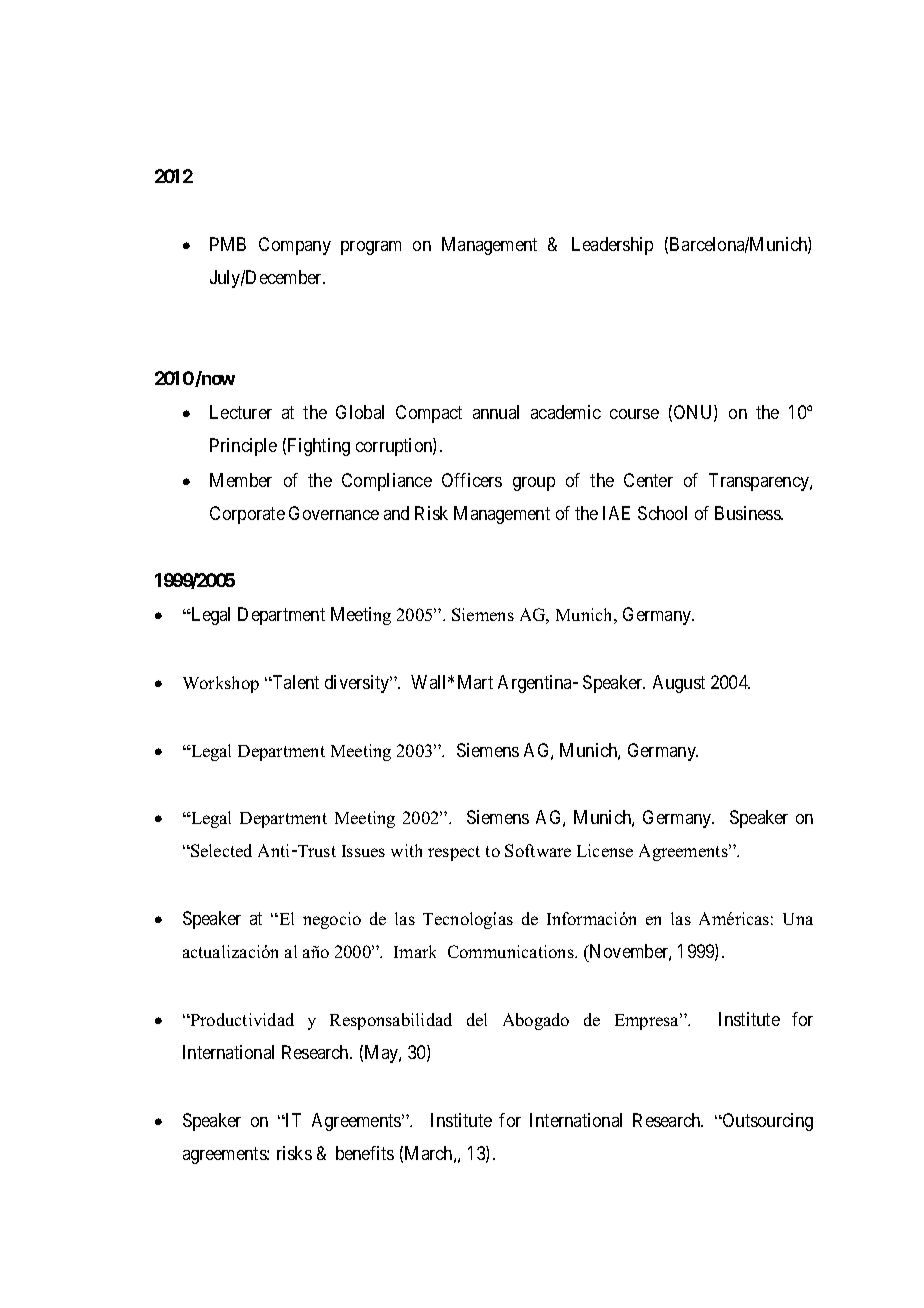 This screenshot has height=1308, width=924. I want to click on diversity, so click(358, 684).
